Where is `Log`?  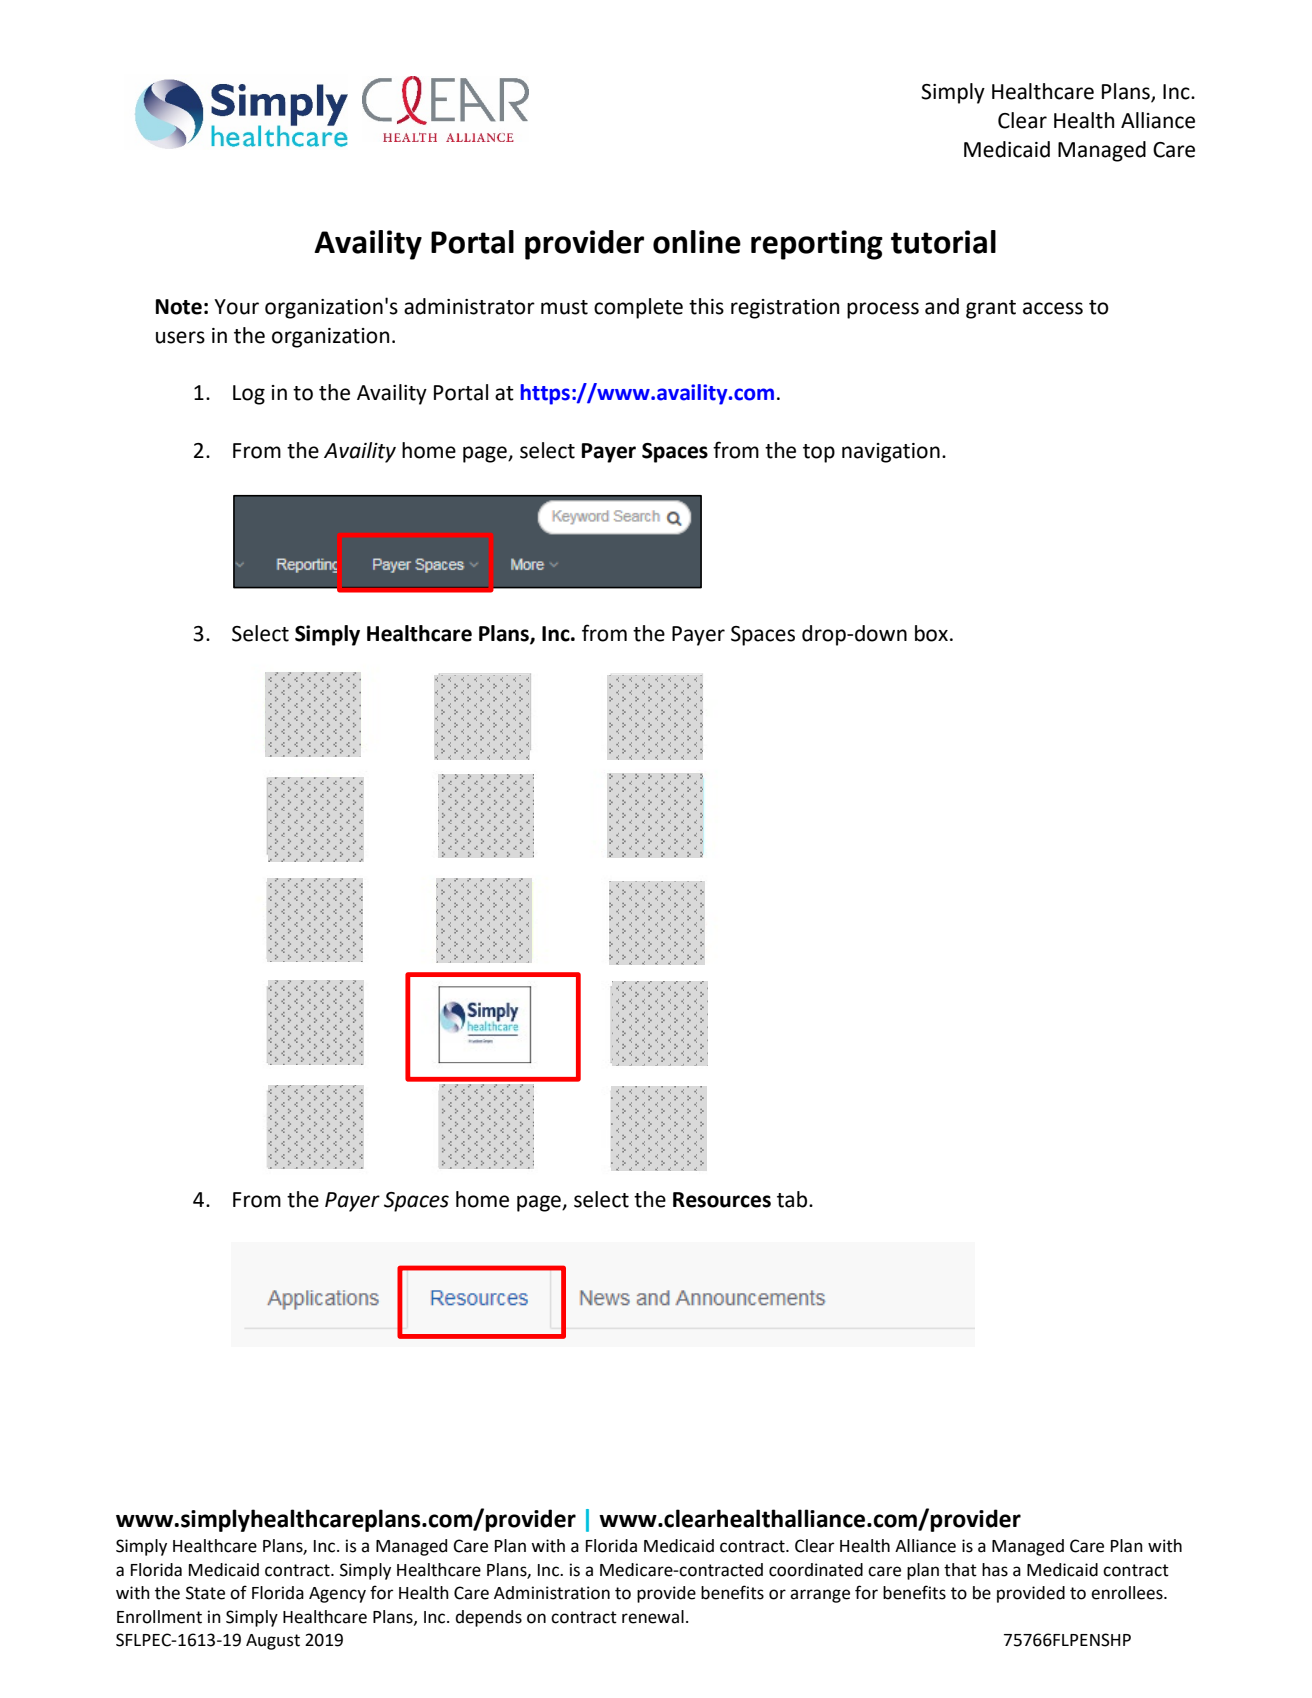
Log is located at coordinates (249, 395).
